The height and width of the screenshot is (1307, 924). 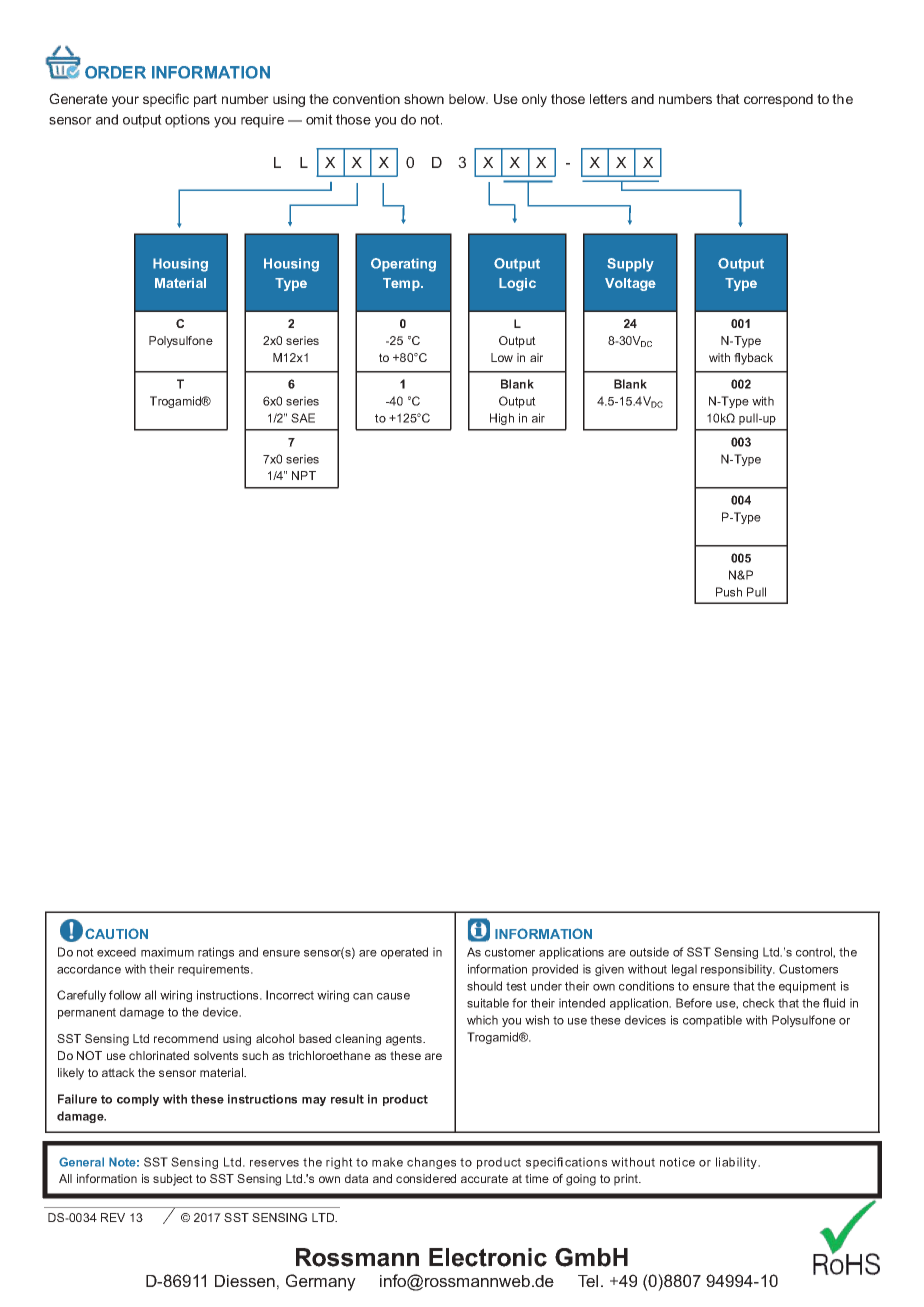 What do you see at coordinates (630, 284) in the screenshot?
I see `Voltage` at bounding box center [630, 284].
